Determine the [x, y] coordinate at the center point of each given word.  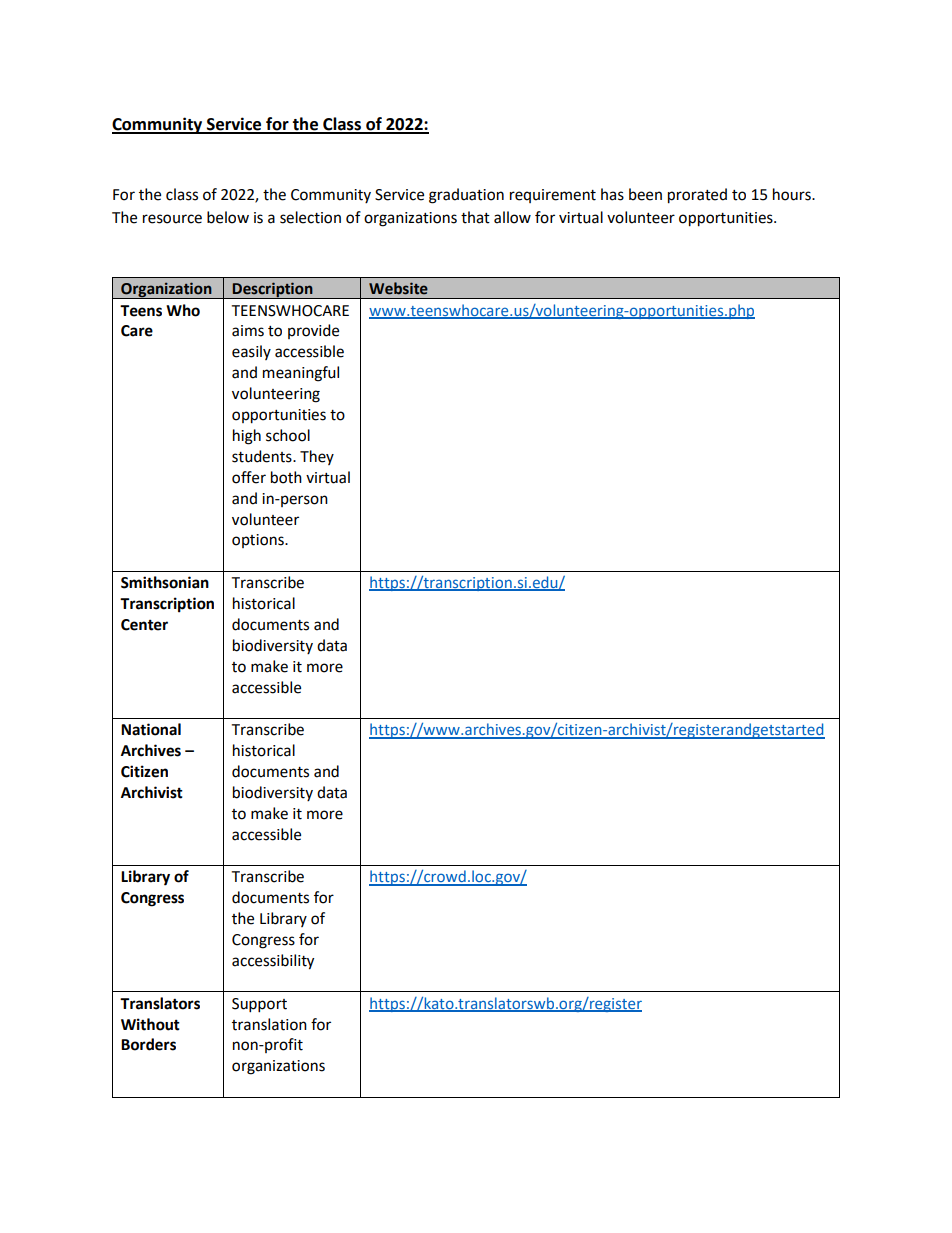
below [228, 217]
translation [269, 1024]
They [317, 457]
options [259, 541]
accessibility [273, 962]
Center [144, 625]
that [475, 217]
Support [259, 1005]
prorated [697, 196]
